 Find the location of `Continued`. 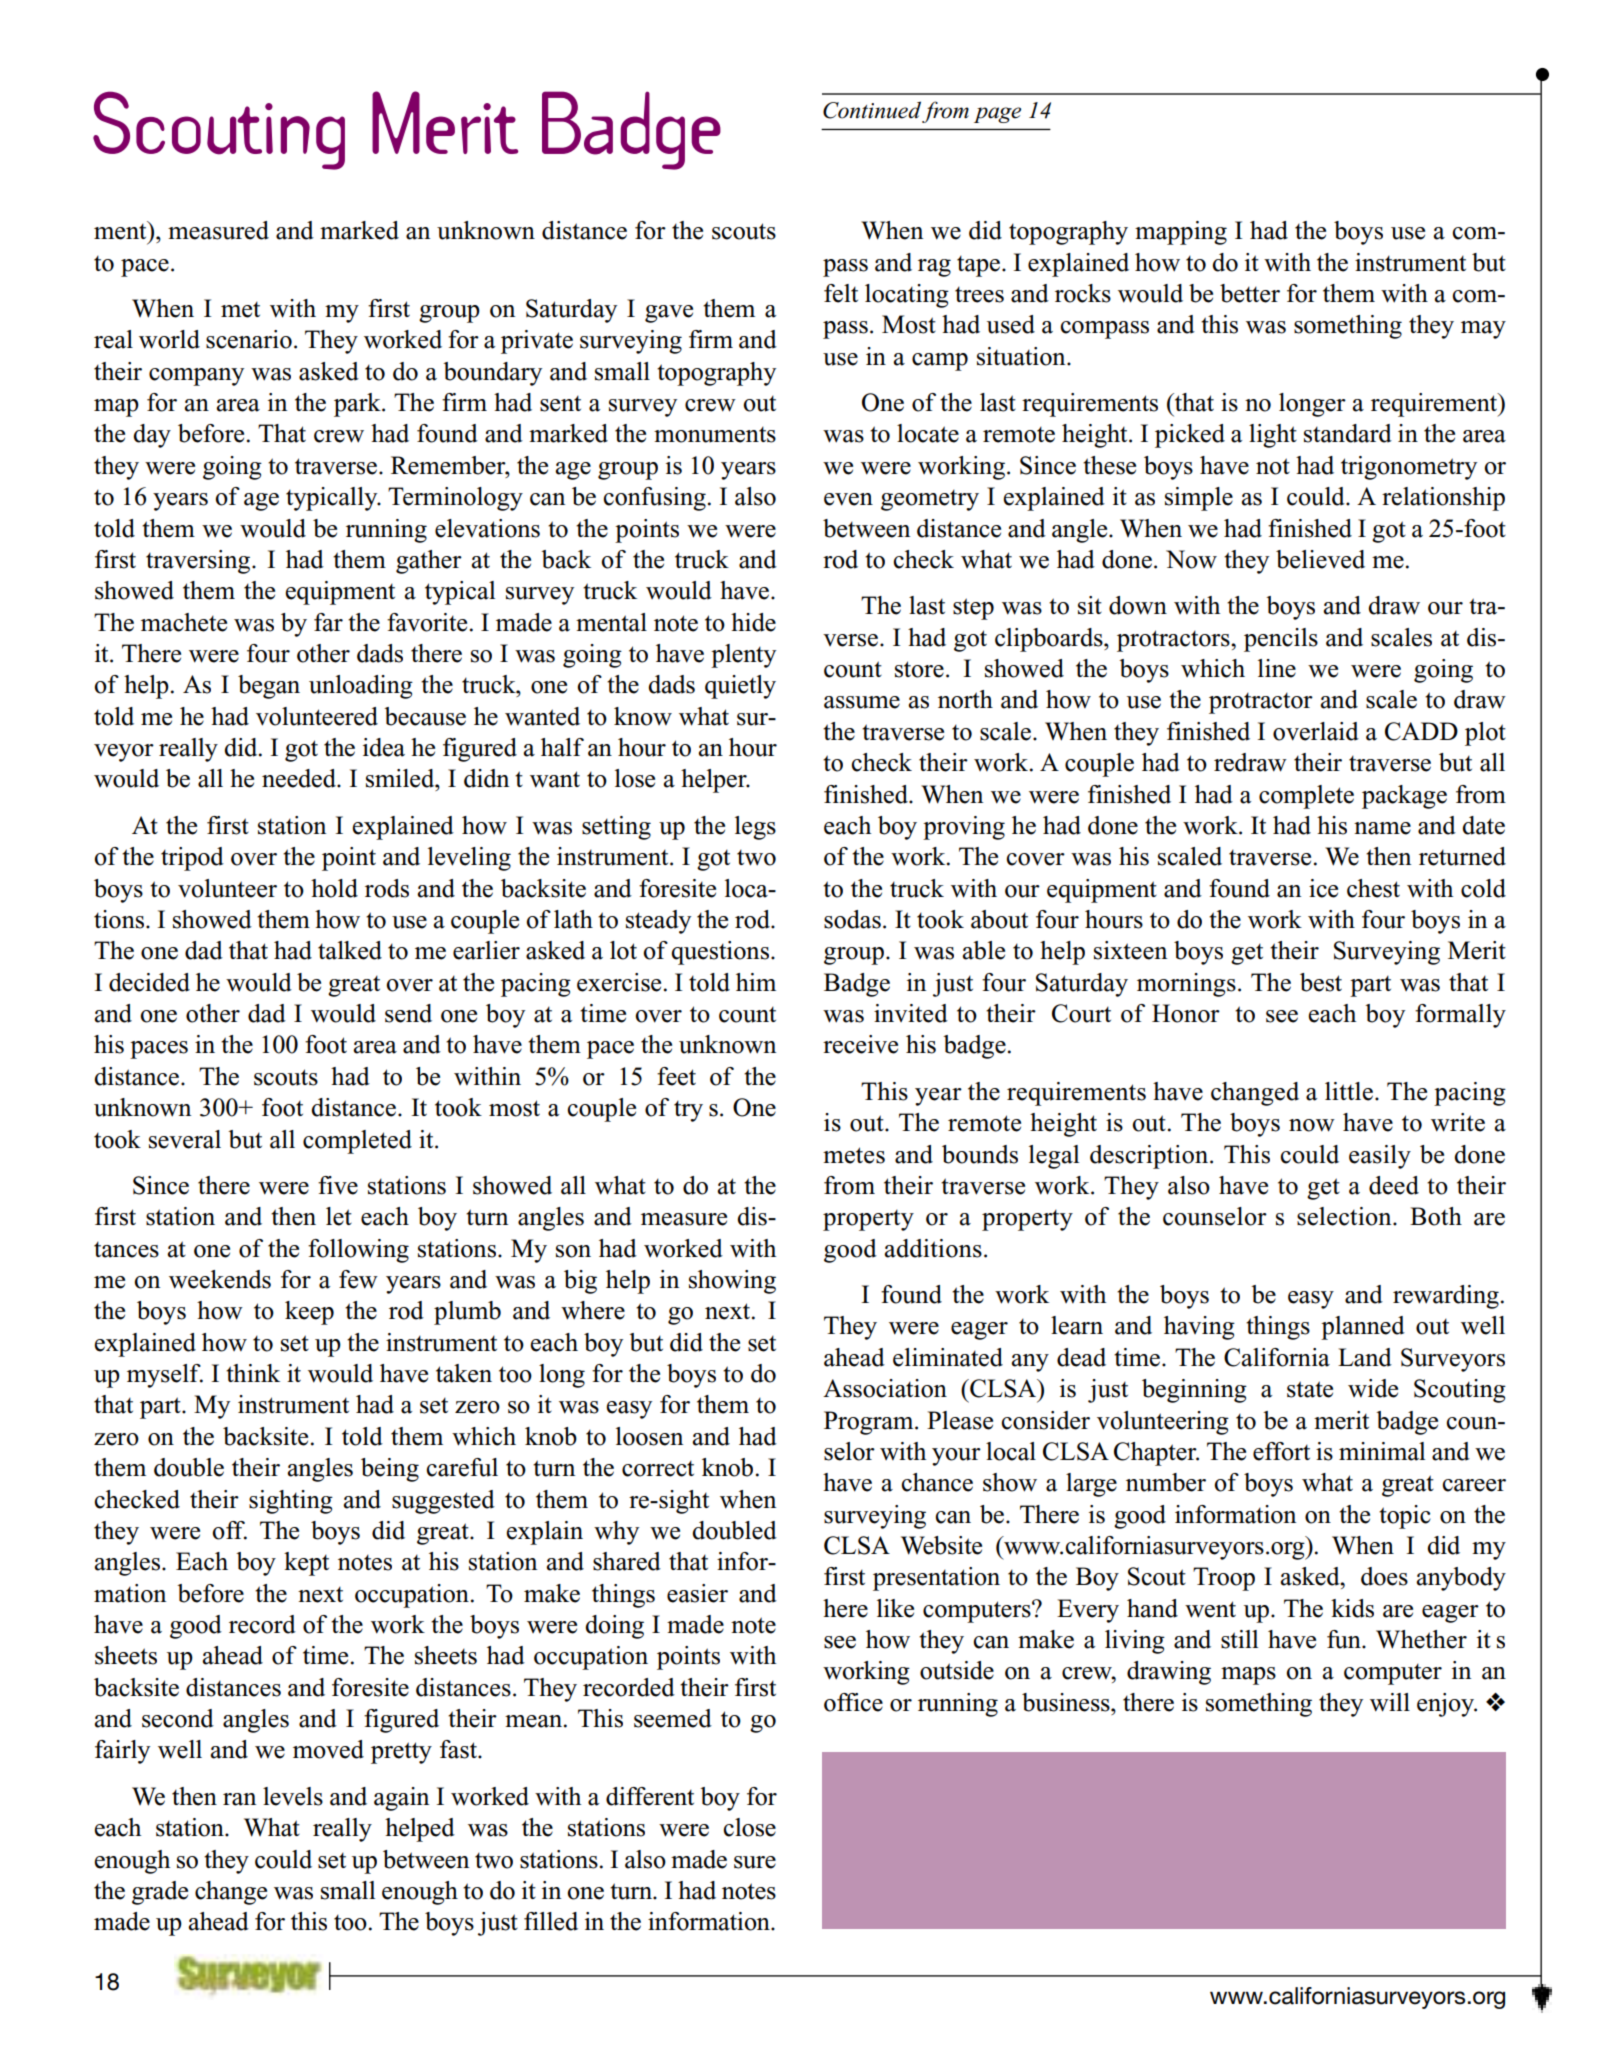

Continued is located at coordinates (872, 110).
